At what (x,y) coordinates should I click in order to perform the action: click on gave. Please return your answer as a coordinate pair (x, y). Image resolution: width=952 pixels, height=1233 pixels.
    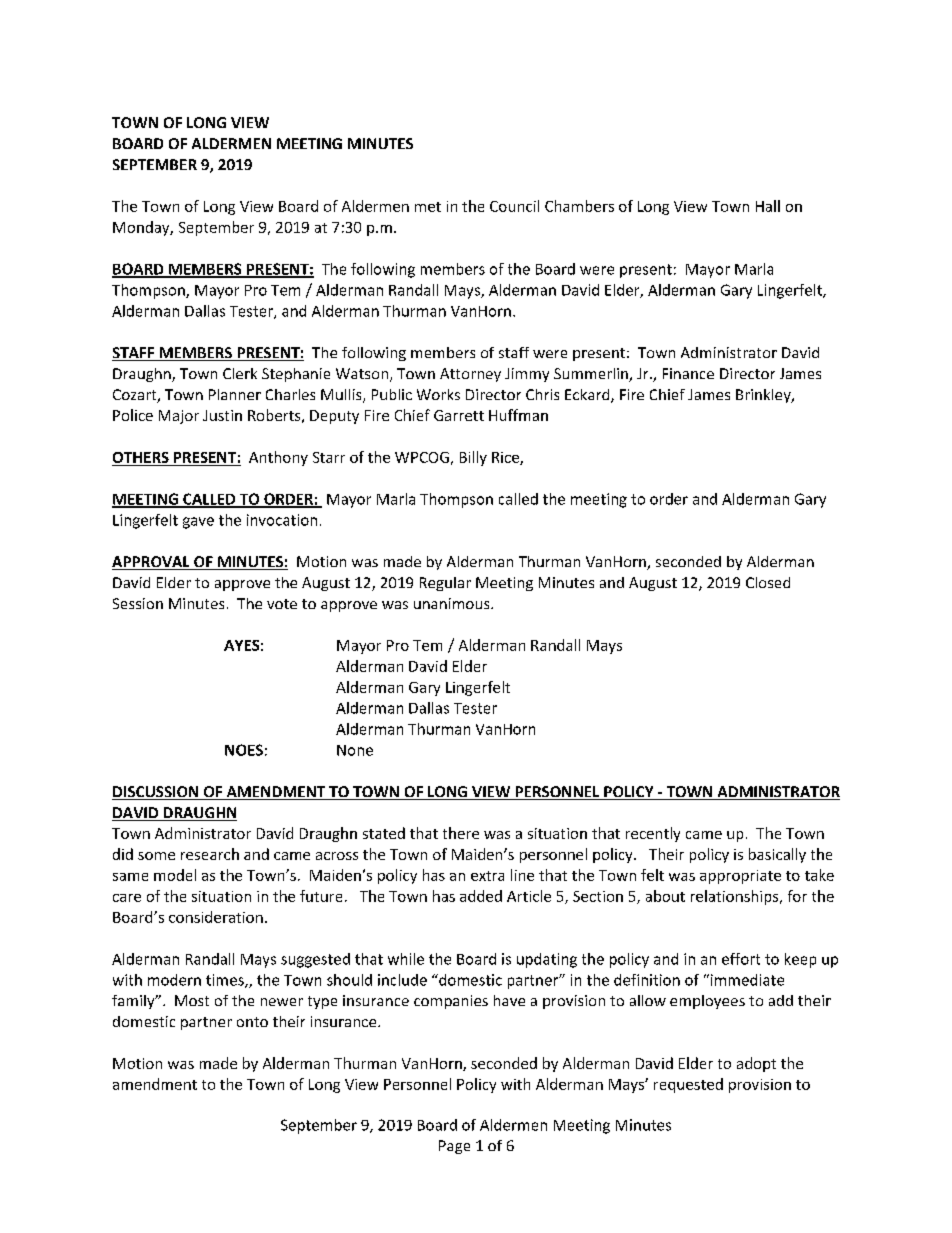
    Looking at the image, I should click on (198, 523).
